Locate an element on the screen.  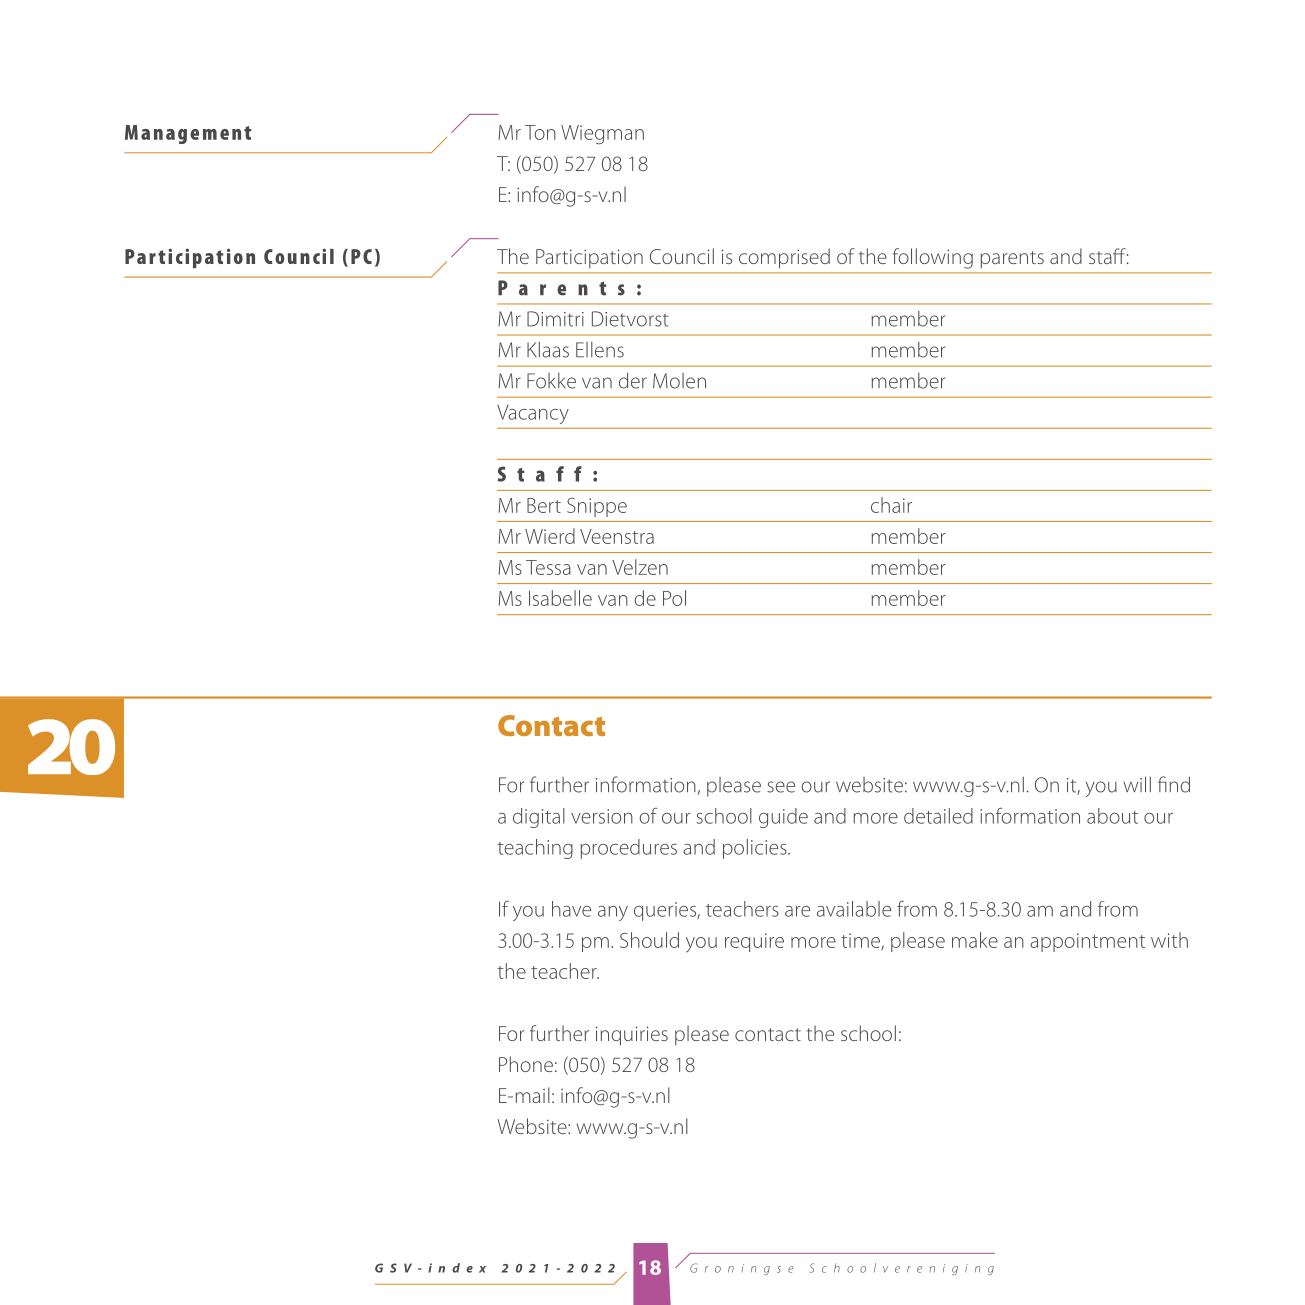
will is located at coordinates (1137, 784).
